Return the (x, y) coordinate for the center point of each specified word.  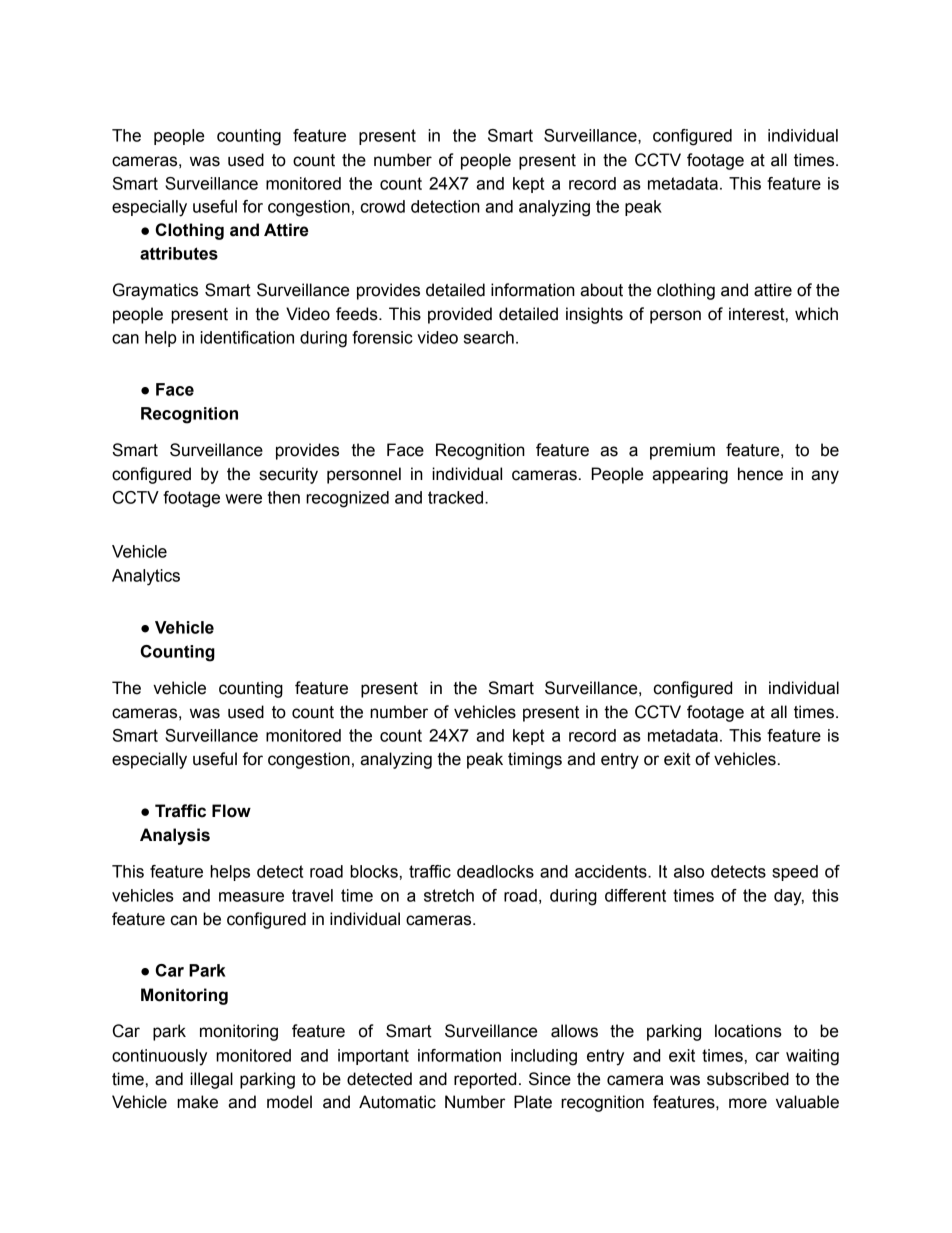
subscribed (748, 1079)
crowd (383, 206)
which (816, 314)
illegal (211, 1080)
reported (485, 1080)
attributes (179, 253)
